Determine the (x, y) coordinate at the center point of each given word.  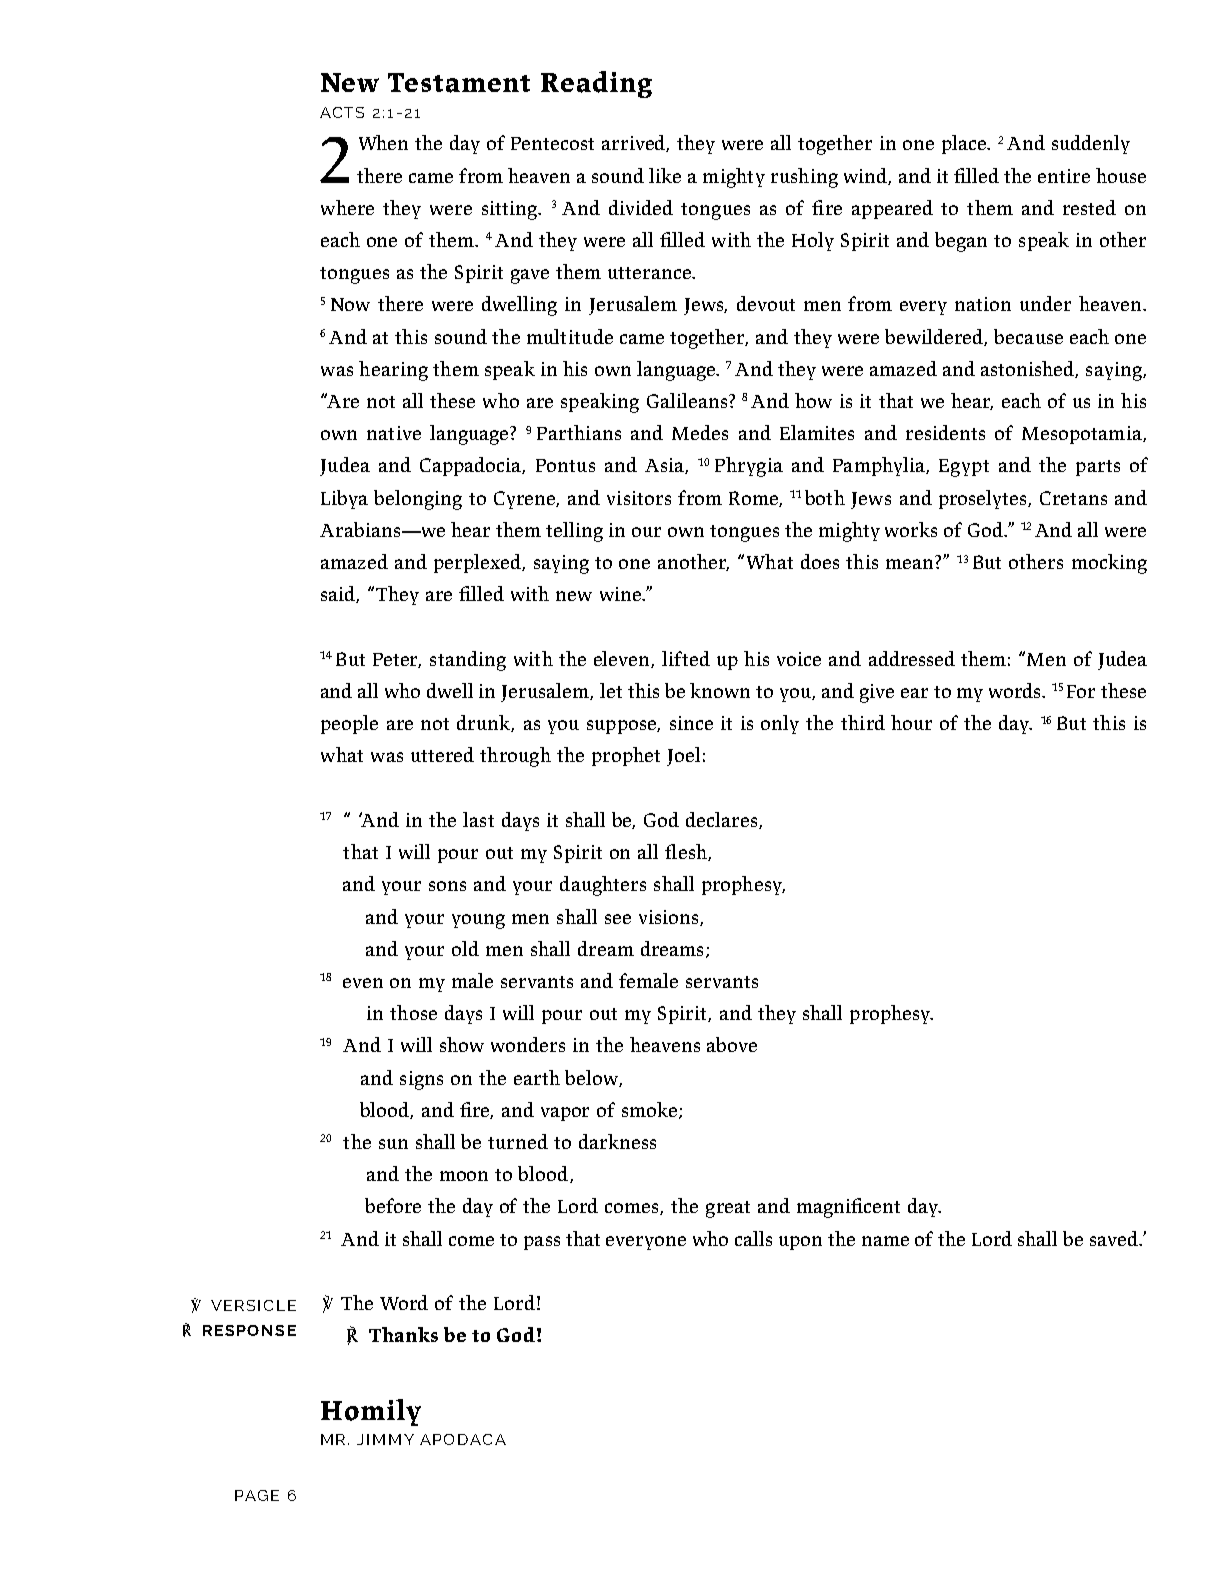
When (383, 142)
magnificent (848, 1208)
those (413, 1012)
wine (622, 594)
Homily (371, 1412)
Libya (344, 499)
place (965, 144)
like (665, 175)
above (732, 1044)
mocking (1109, 564)
